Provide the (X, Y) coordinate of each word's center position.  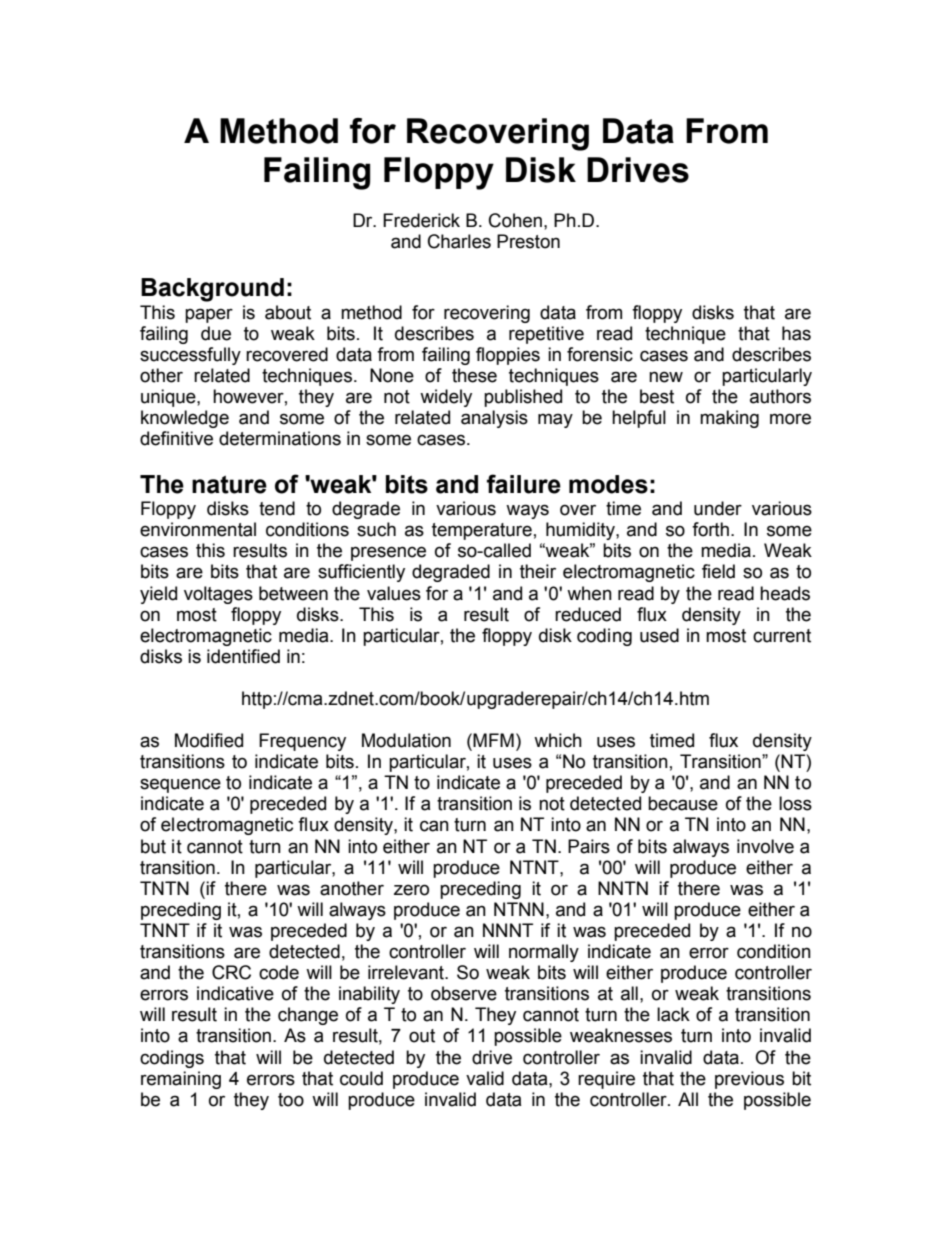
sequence (180, 785)
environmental (198, 529)
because (683, 803)
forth (710, 529)
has (796, 333)
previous (749, 1080)
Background (212, 290)
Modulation (406, 740)
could (361, 1078)
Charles (459, 241)
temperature (482, 531)
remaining (181, 1080)
